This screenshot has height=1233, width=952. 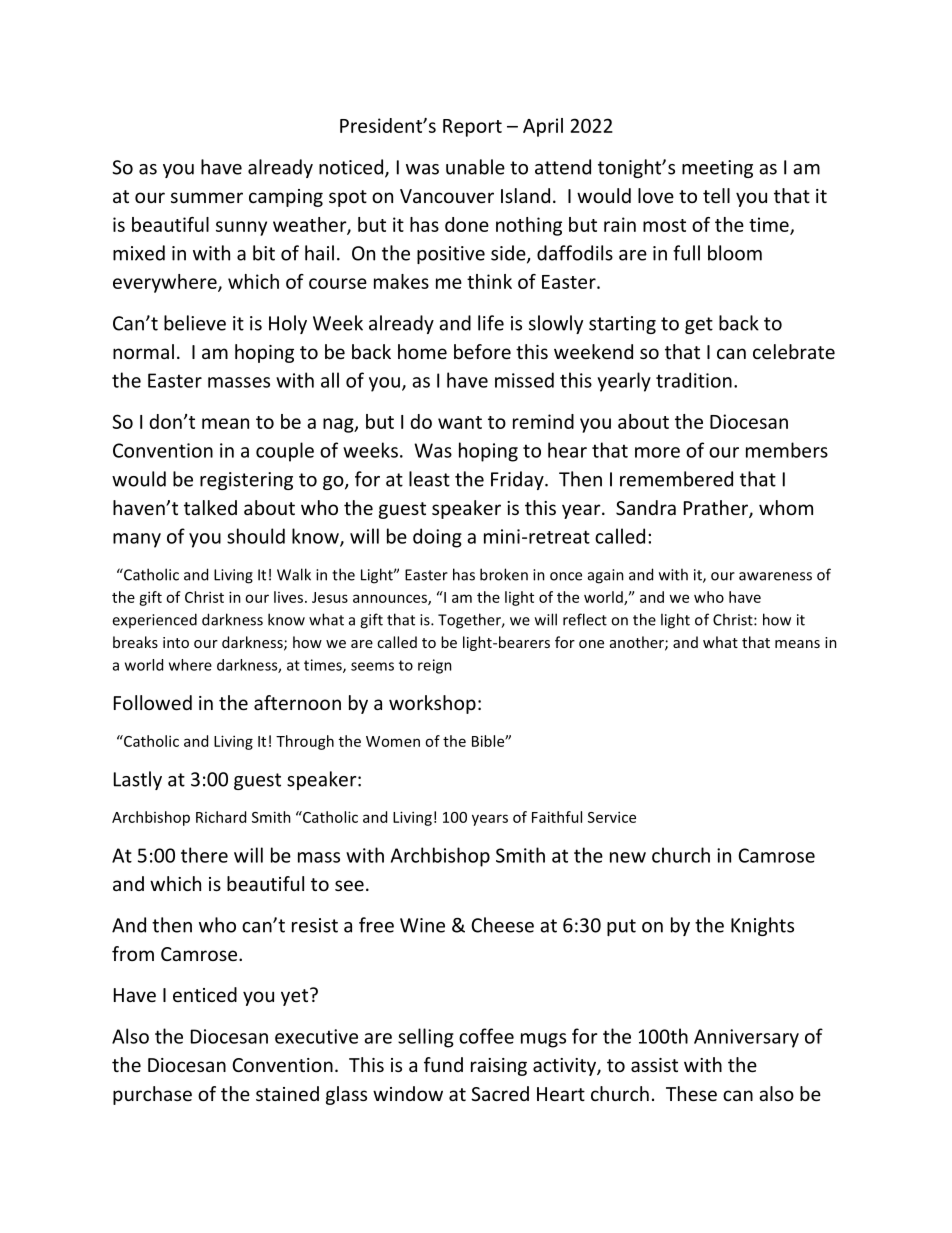 What do you see at coordinates (717, 169) in the screenshot?
I see `meeting` at bounding box center [717, 169].
